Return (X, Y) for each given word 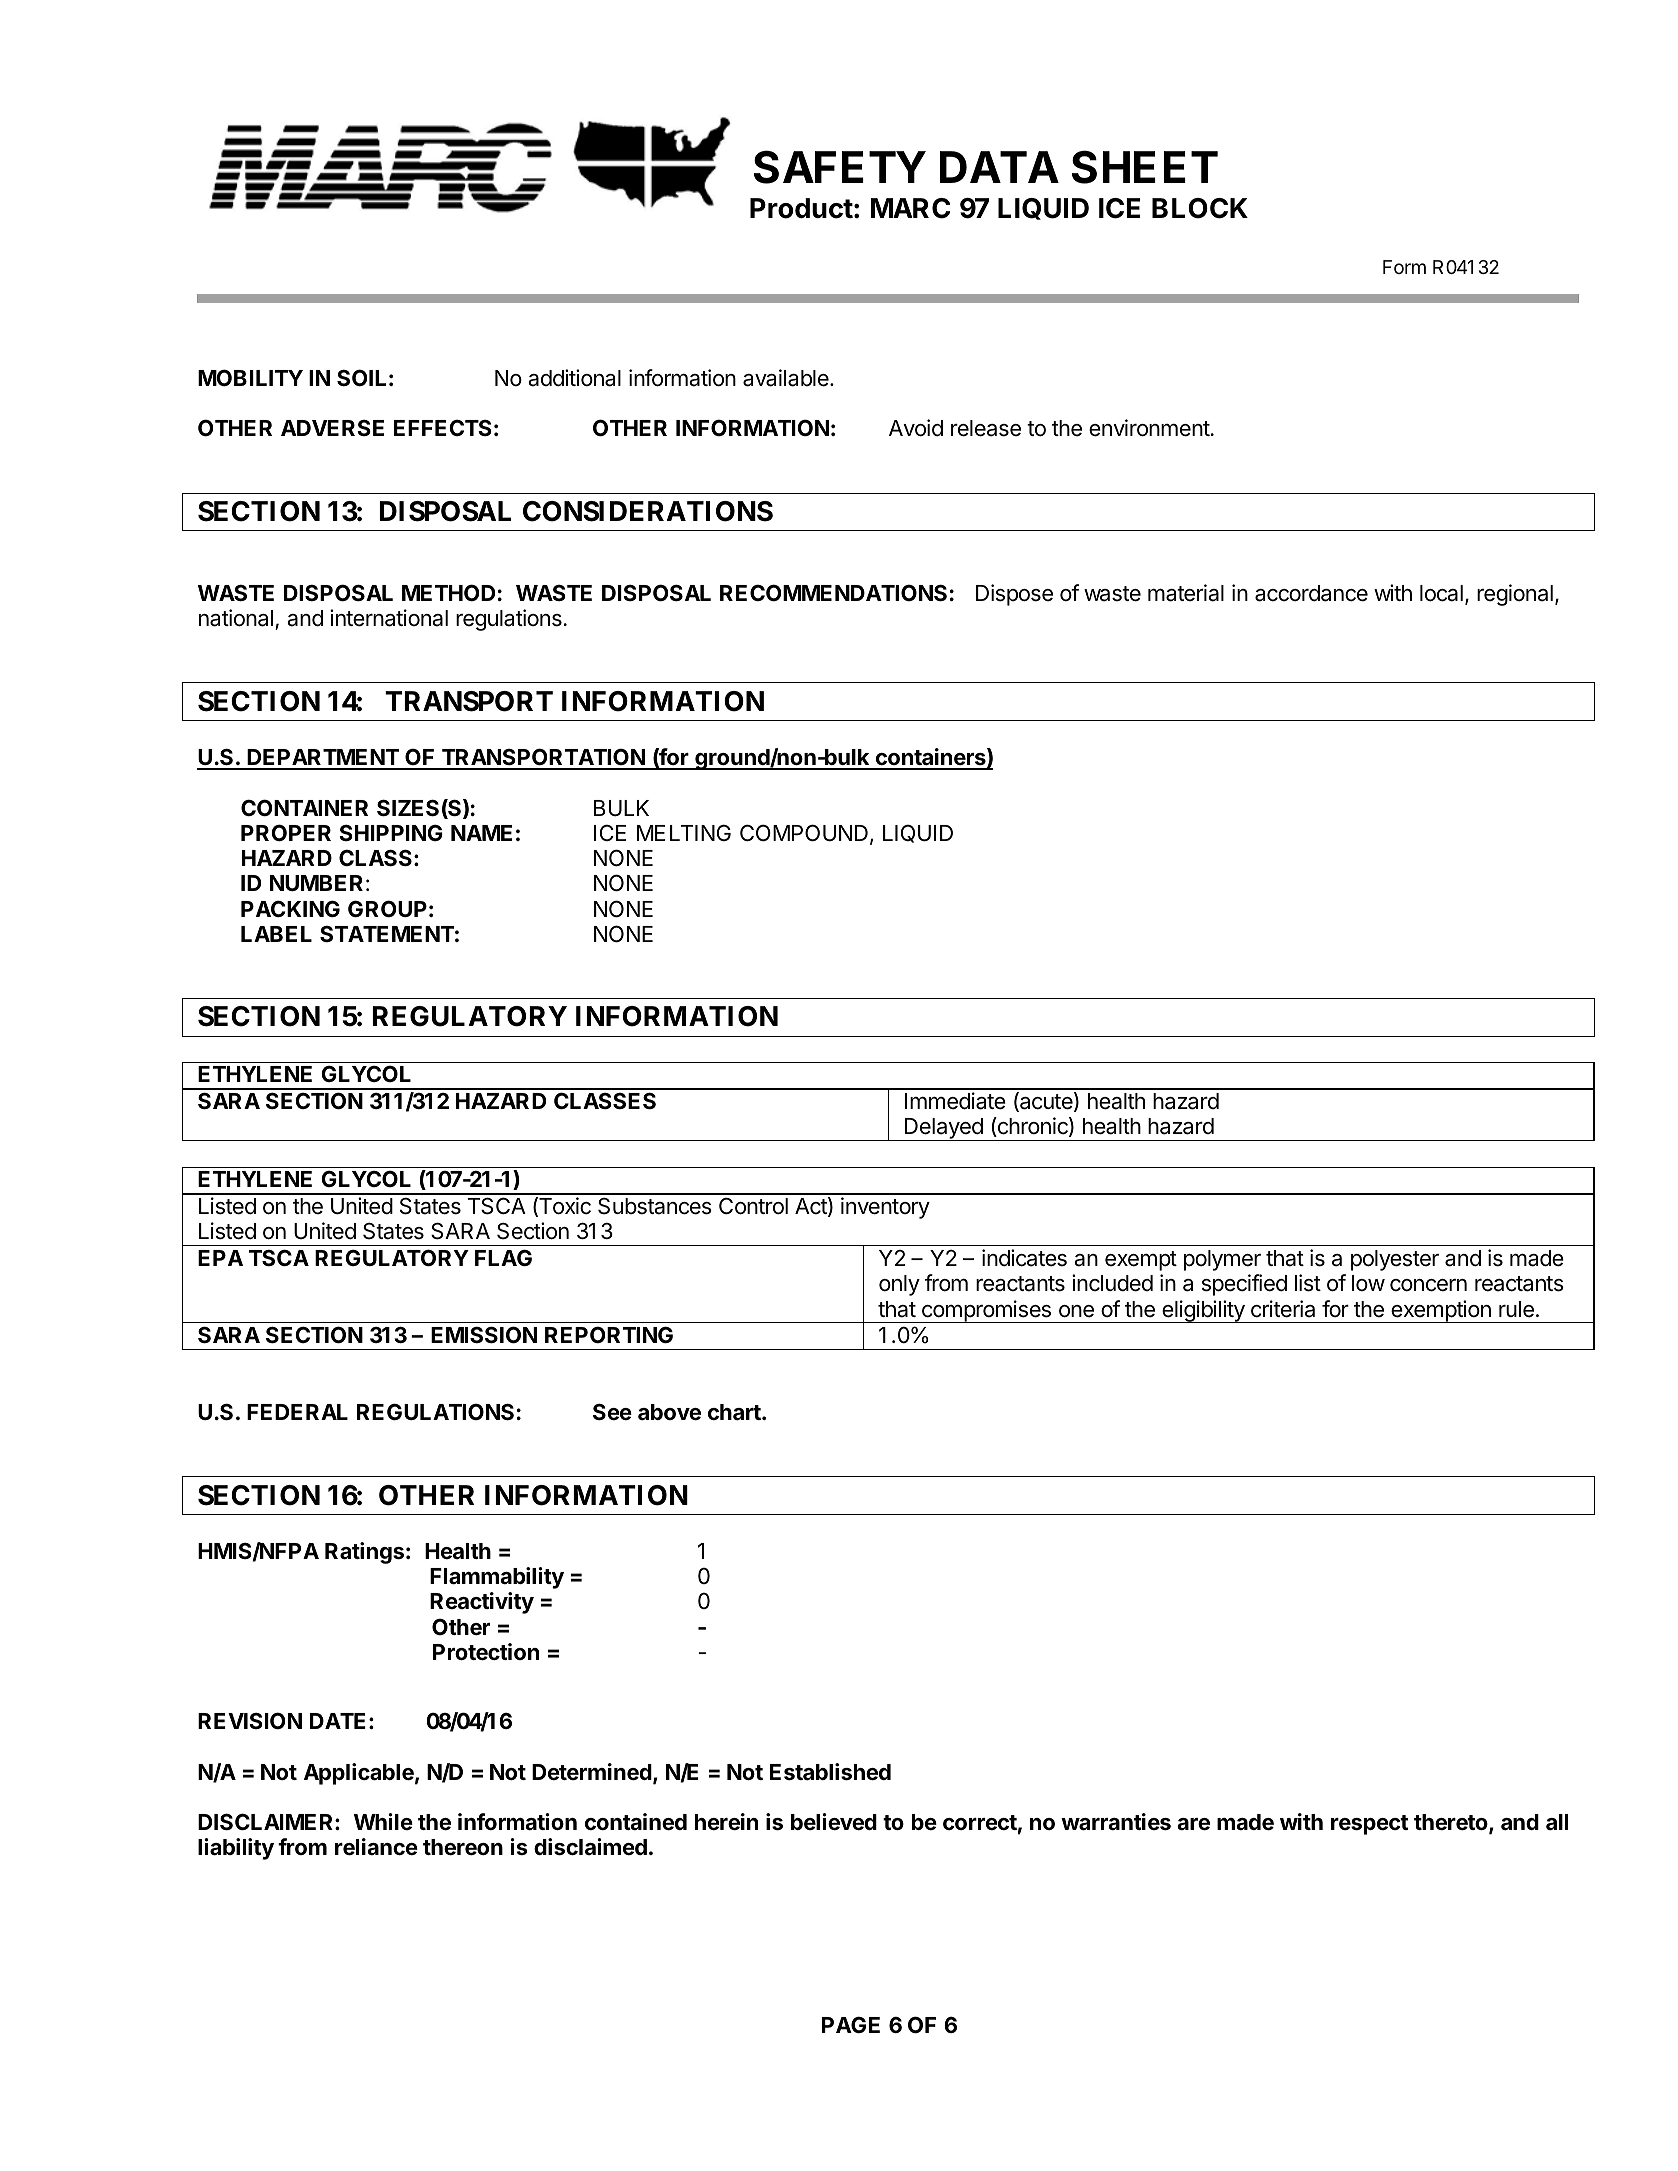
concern (1428, 1285)
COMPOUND (804, 833)
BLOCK (1200, 208)
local (1441, 593)
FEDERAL (297, 1412)
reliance (376, 1847)
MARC (910, 208)
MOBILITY (250, 377)
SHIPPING (391, 832)
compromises (986, 1311)
